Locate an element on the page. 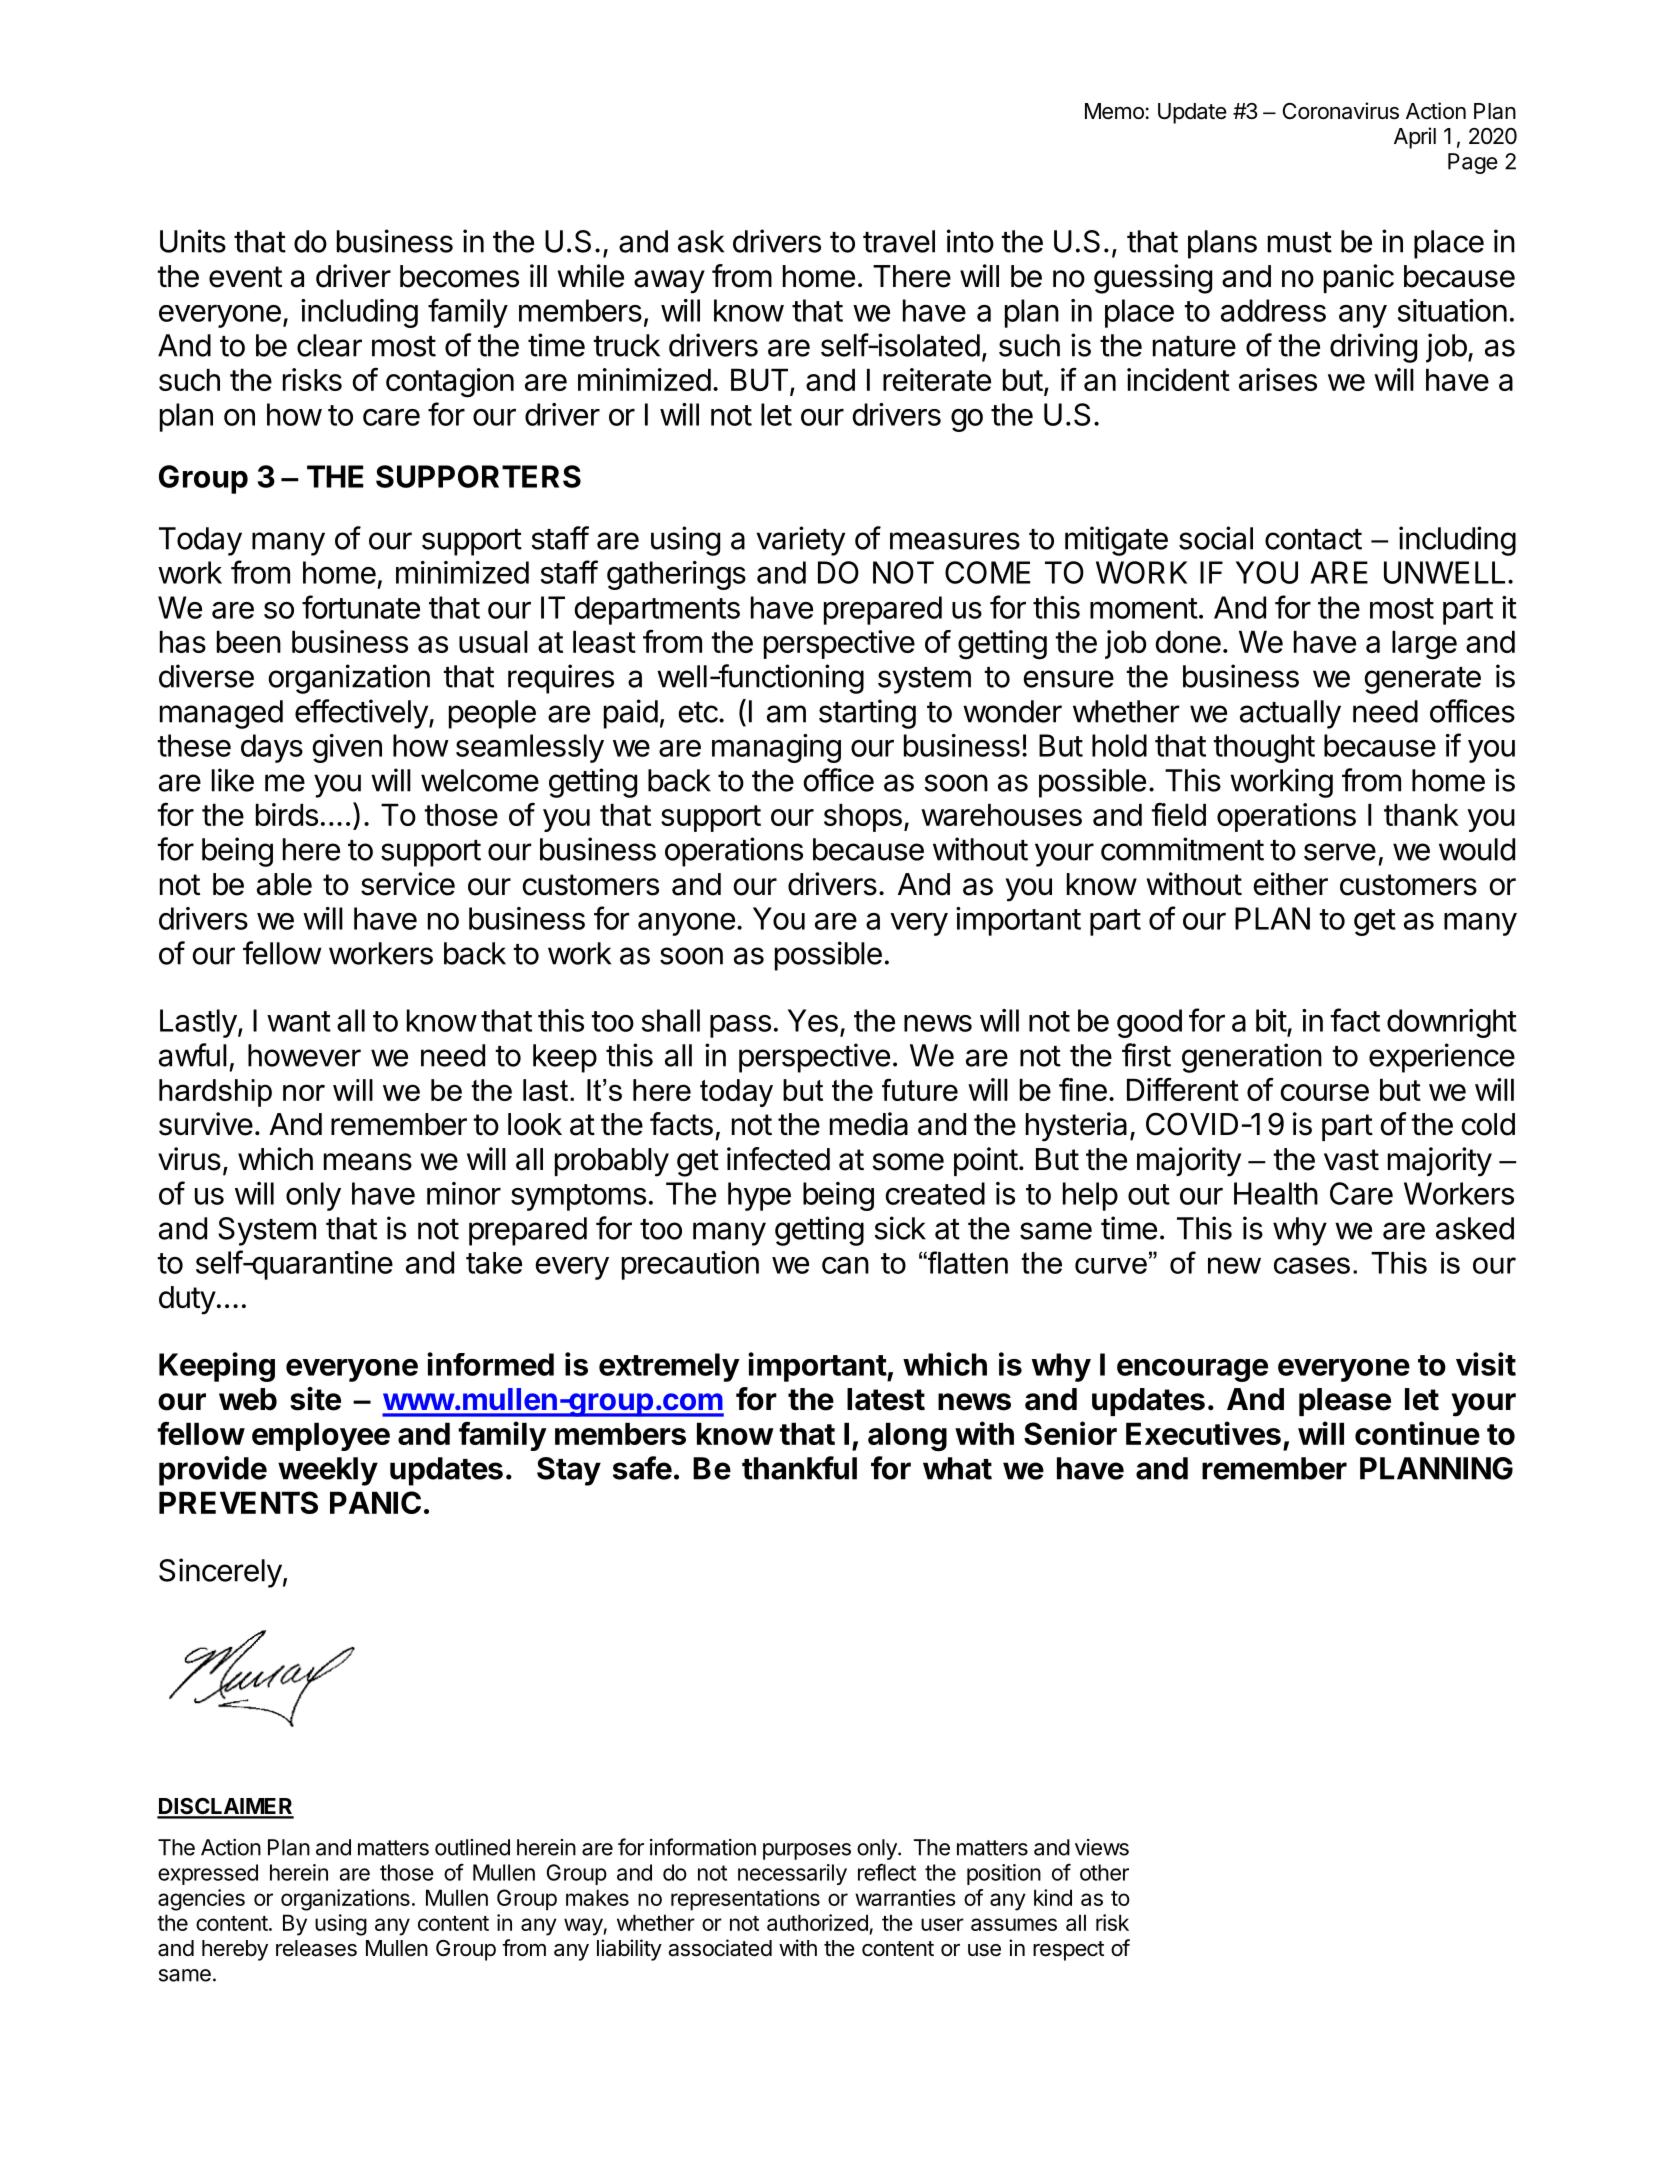 This image has width=1673, height=2165. variety is located at coordinates (801, 541).
